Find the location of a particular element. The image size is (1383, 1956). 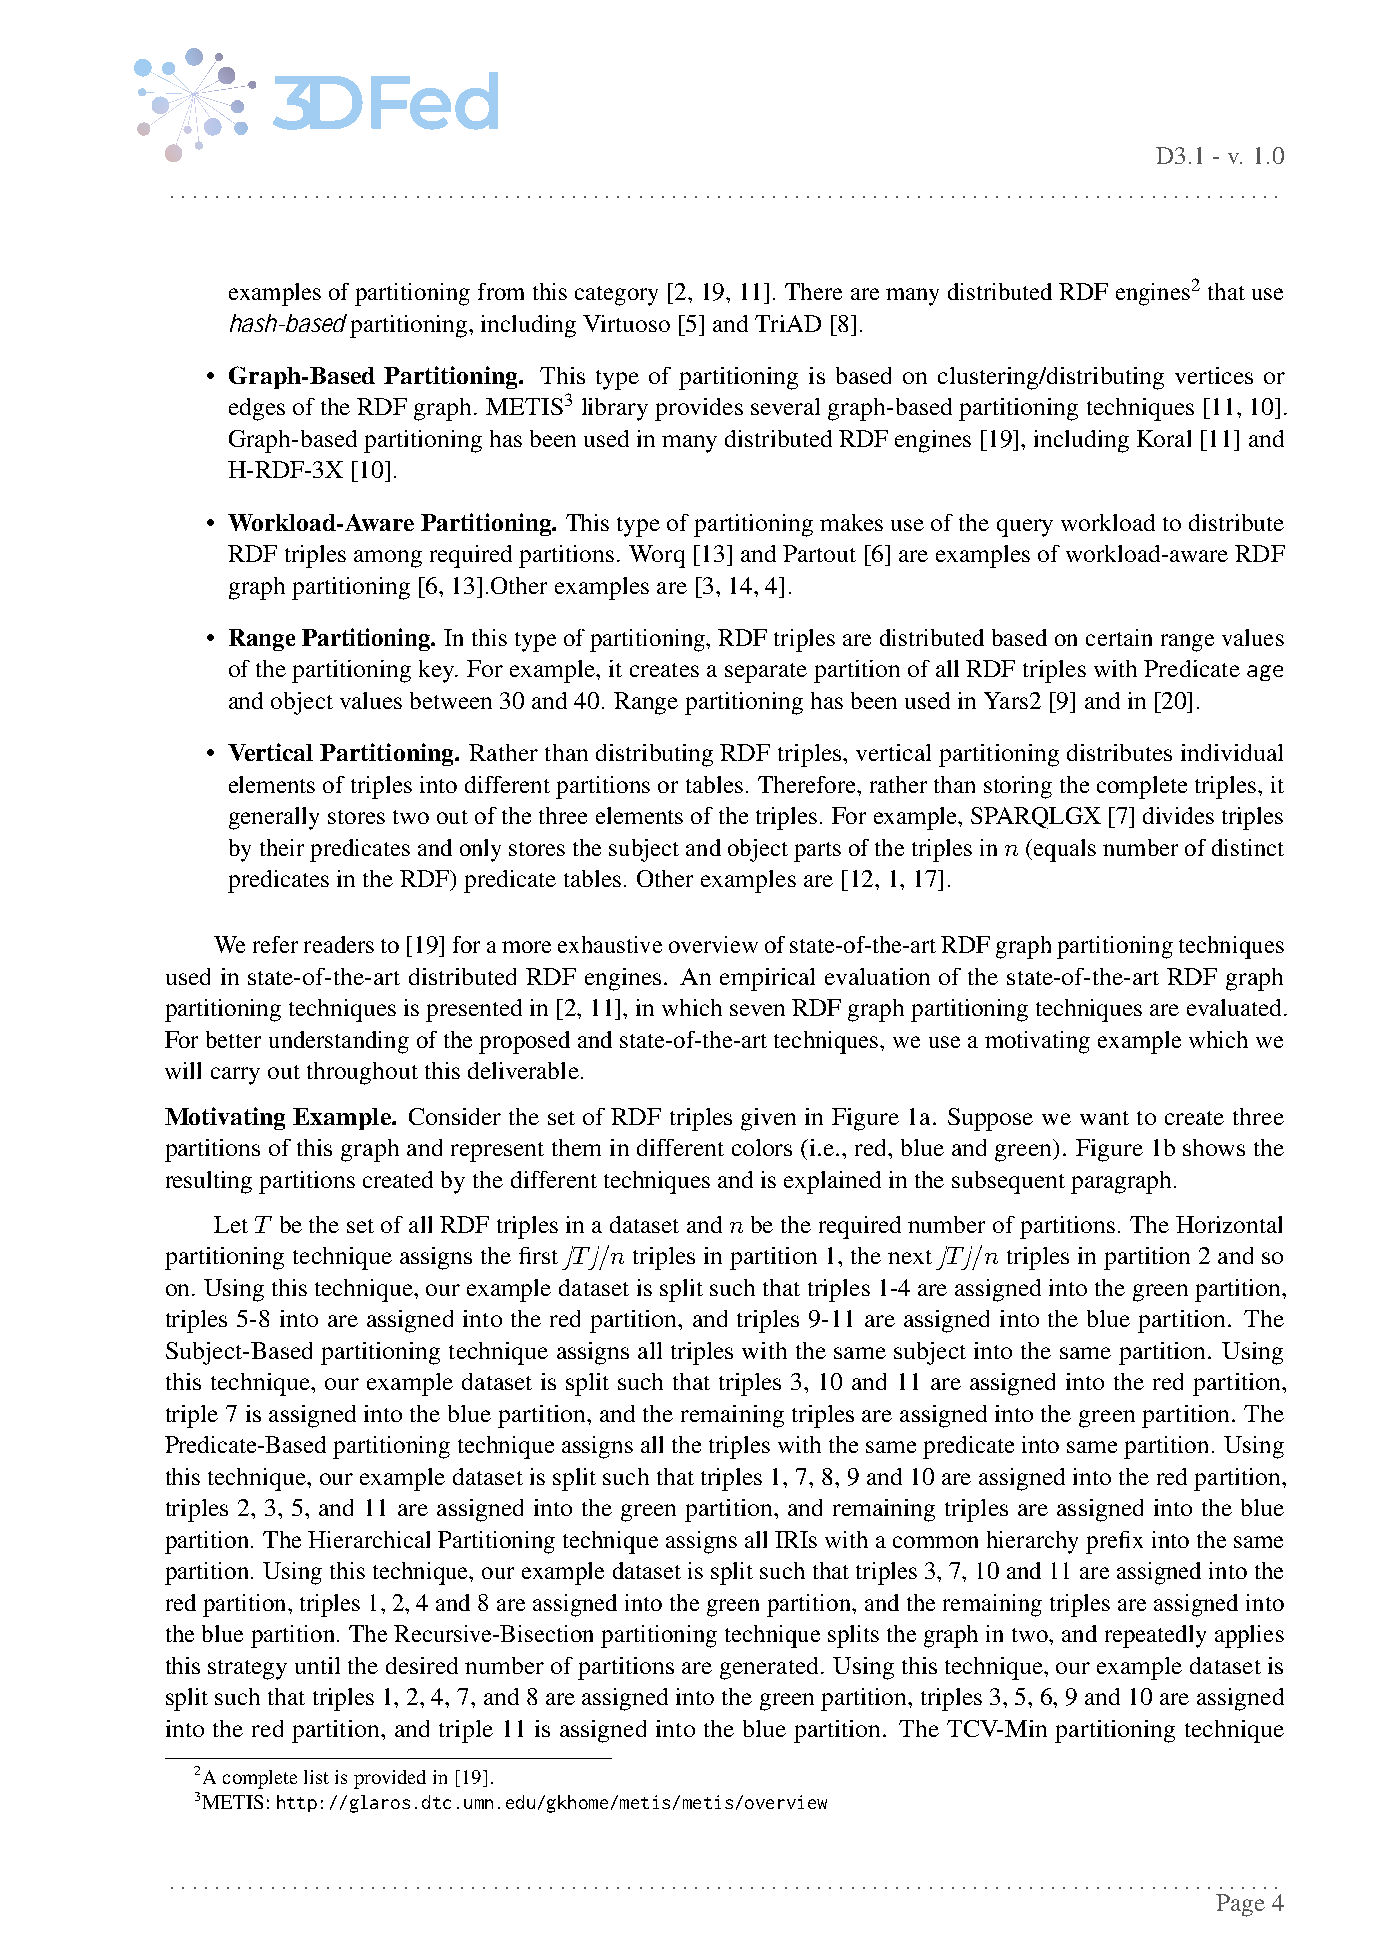

generated is located at coordinates (769, 1668).
